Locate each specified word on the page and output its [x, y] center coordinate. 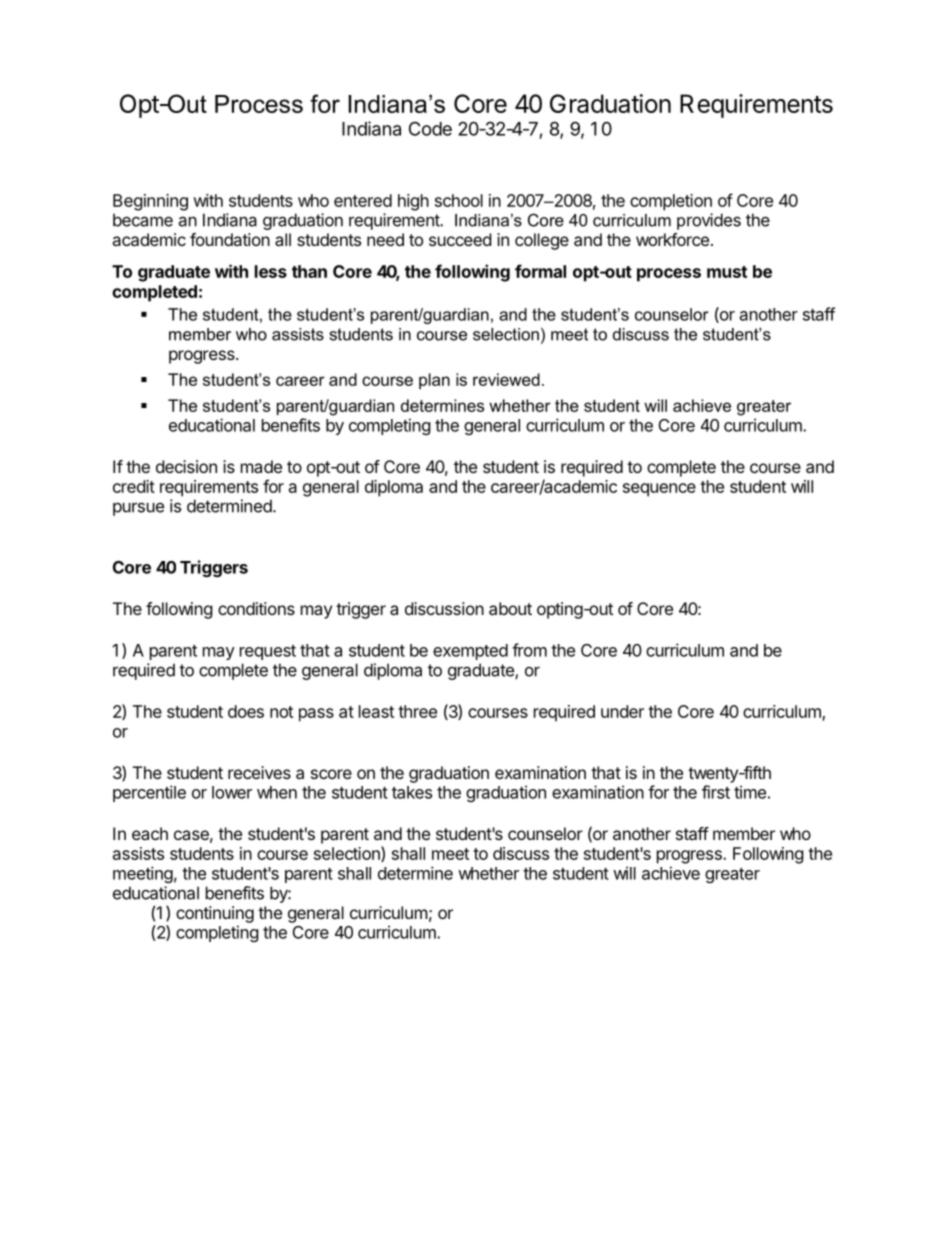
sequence [659, 490]
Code [430, 128]
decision [186, 466]
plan [434, 381]
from [529, 650]
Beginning [150, 202]
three [417, 711]
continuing [215, 914]
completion [671, 202]
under [622, 711]
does [246, 711]
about [510, 608]
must [727, 272]
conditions [256, 608]
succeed [460, 239]
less [271, 271]
